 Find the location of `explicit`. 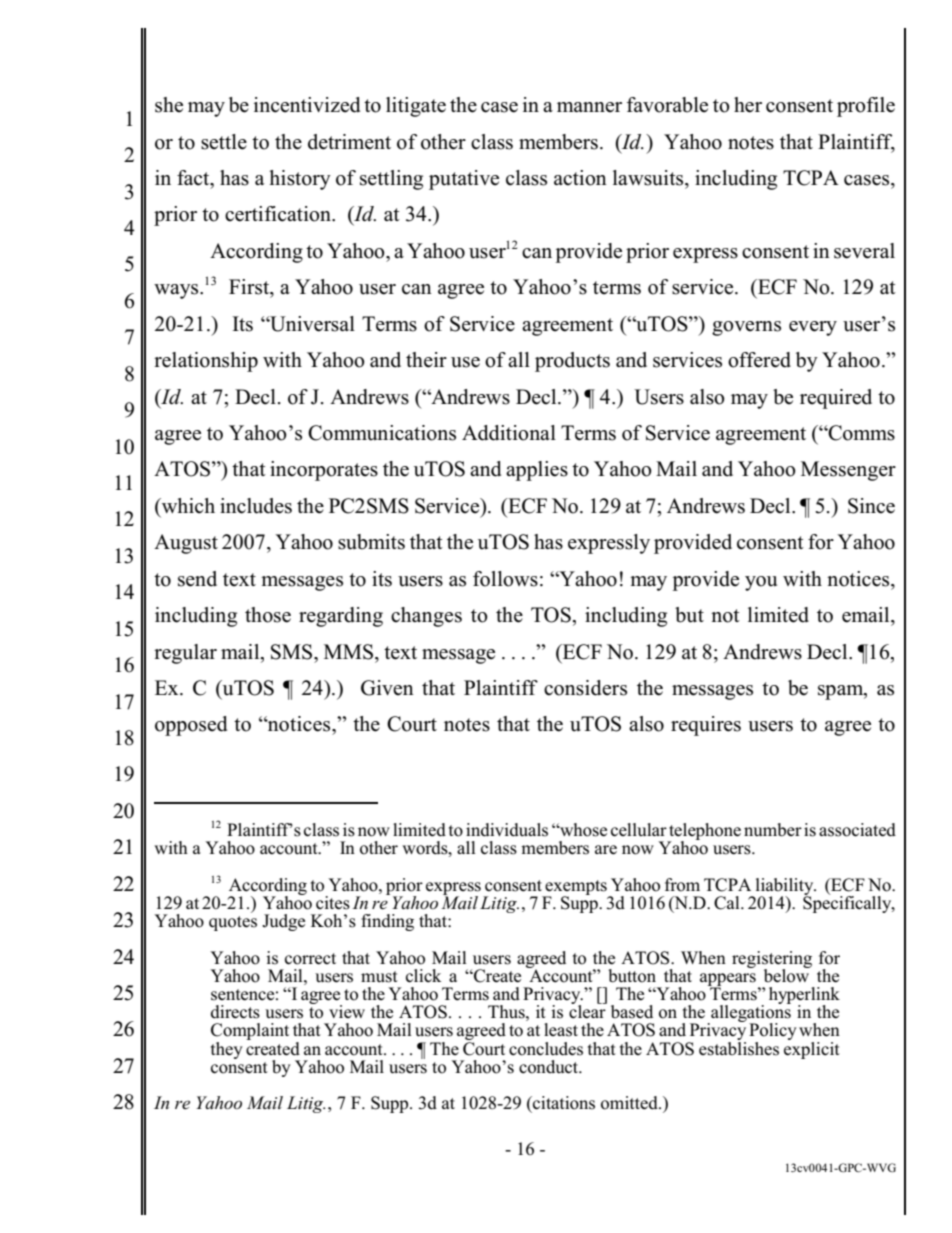

explicit is located at coordinates (812, 1049).
